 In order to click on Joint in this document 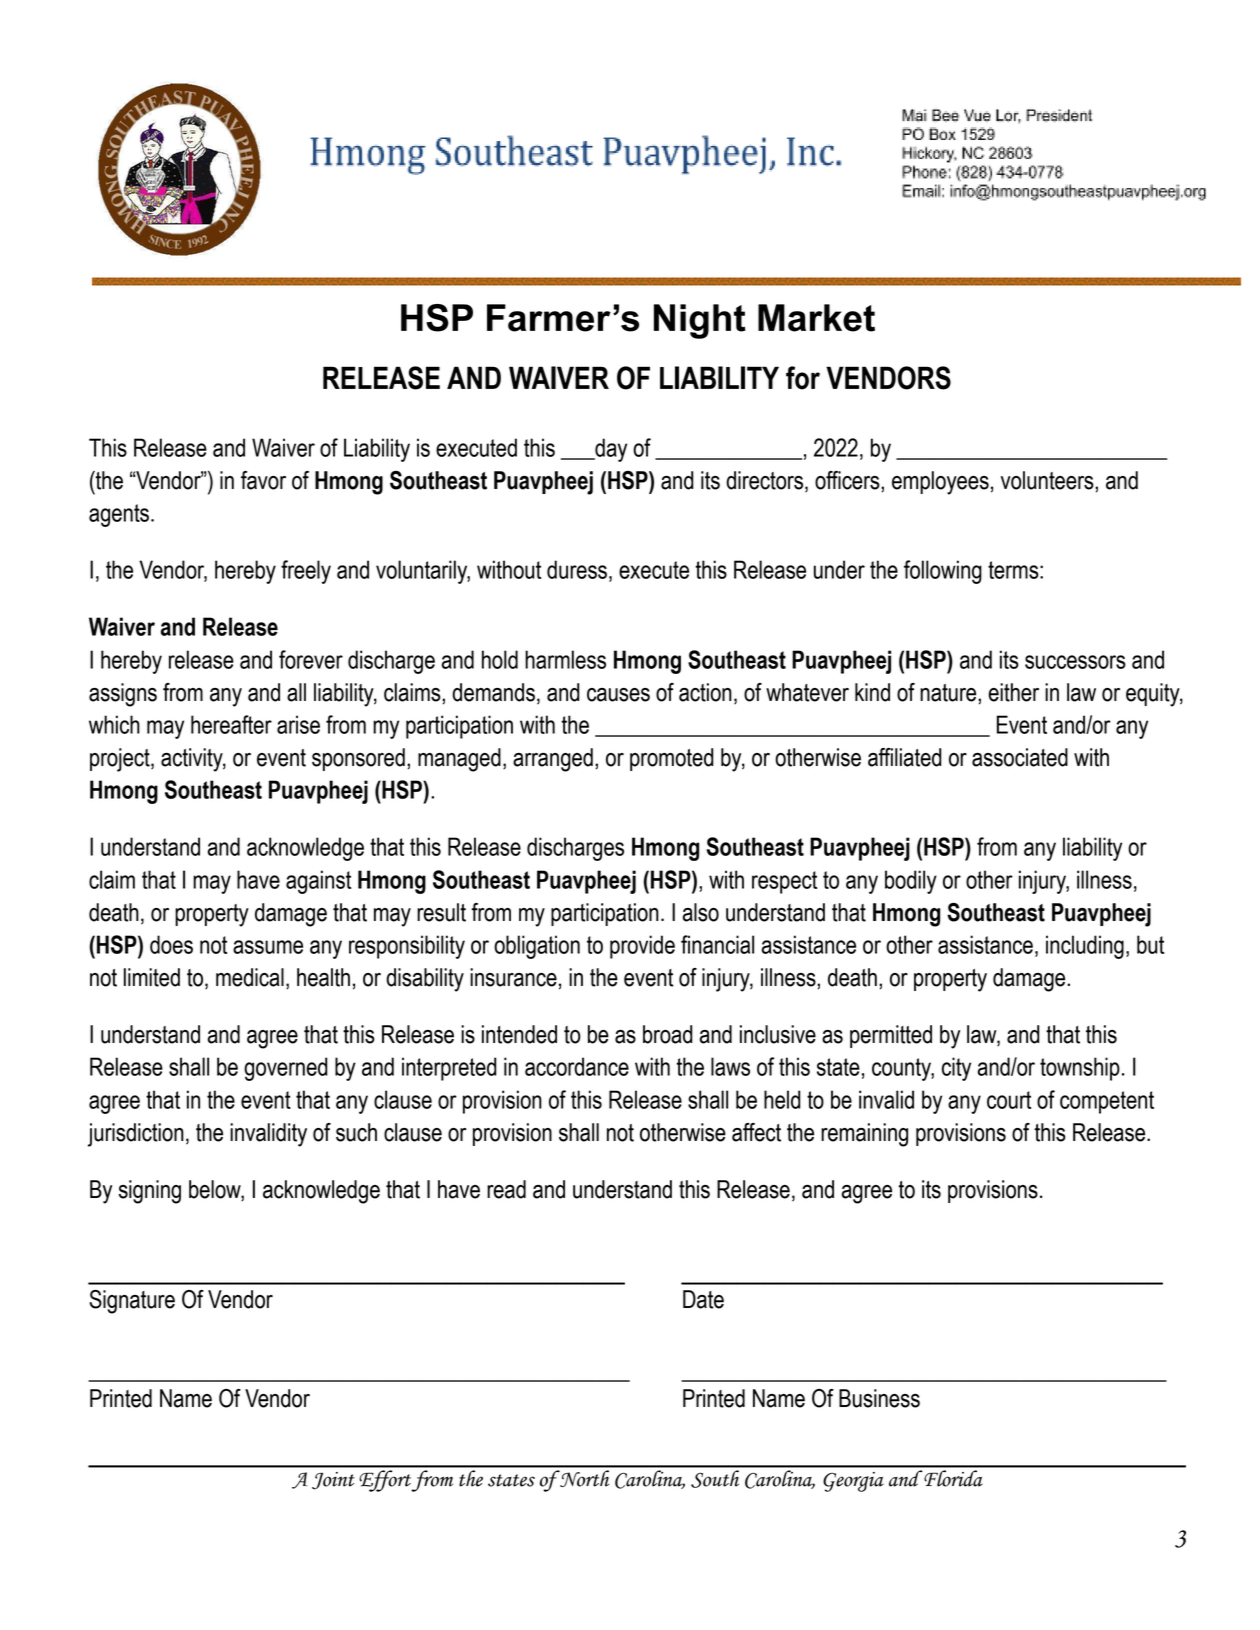, I will do `click(333, 1481)`.
